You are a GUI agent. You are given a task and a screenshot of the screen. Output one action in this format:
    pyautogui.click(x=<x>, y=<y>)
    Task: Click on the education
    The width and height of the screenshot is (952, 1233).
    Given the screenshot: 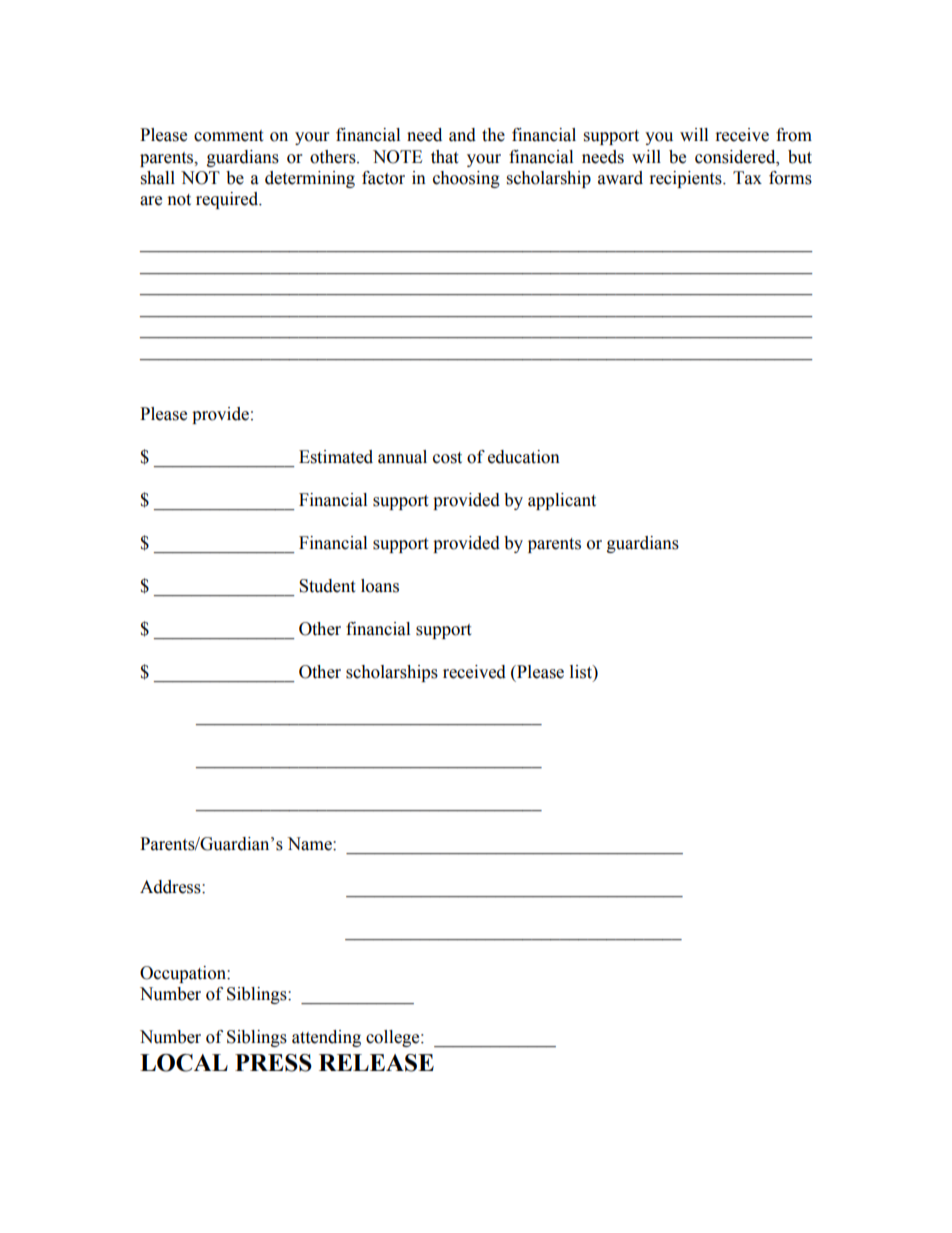 What is the action you would take?
    pyautogui.click(x=524, y=457)
